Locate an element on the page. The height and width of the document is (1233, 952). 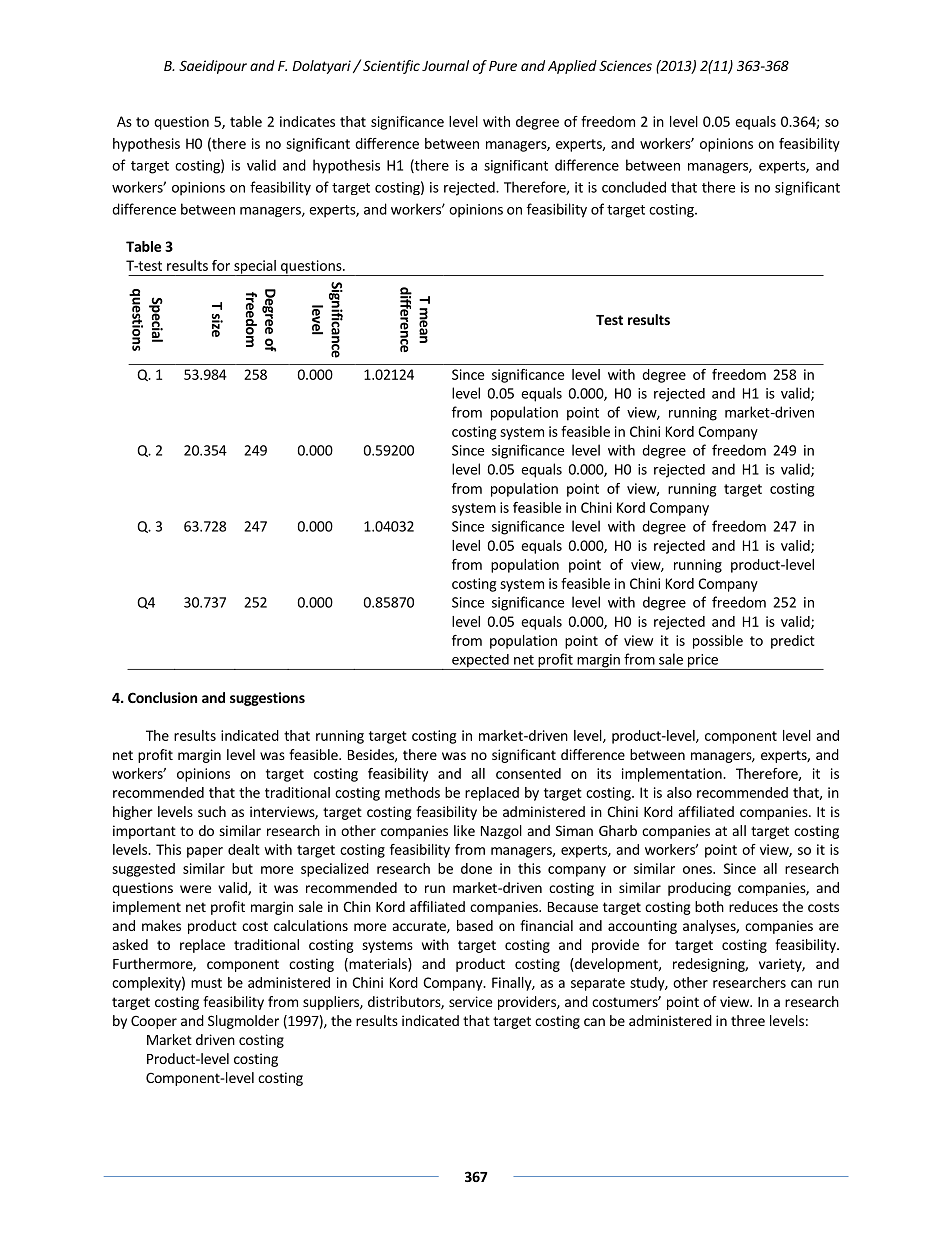
must is located at coordinates (206, 983).
